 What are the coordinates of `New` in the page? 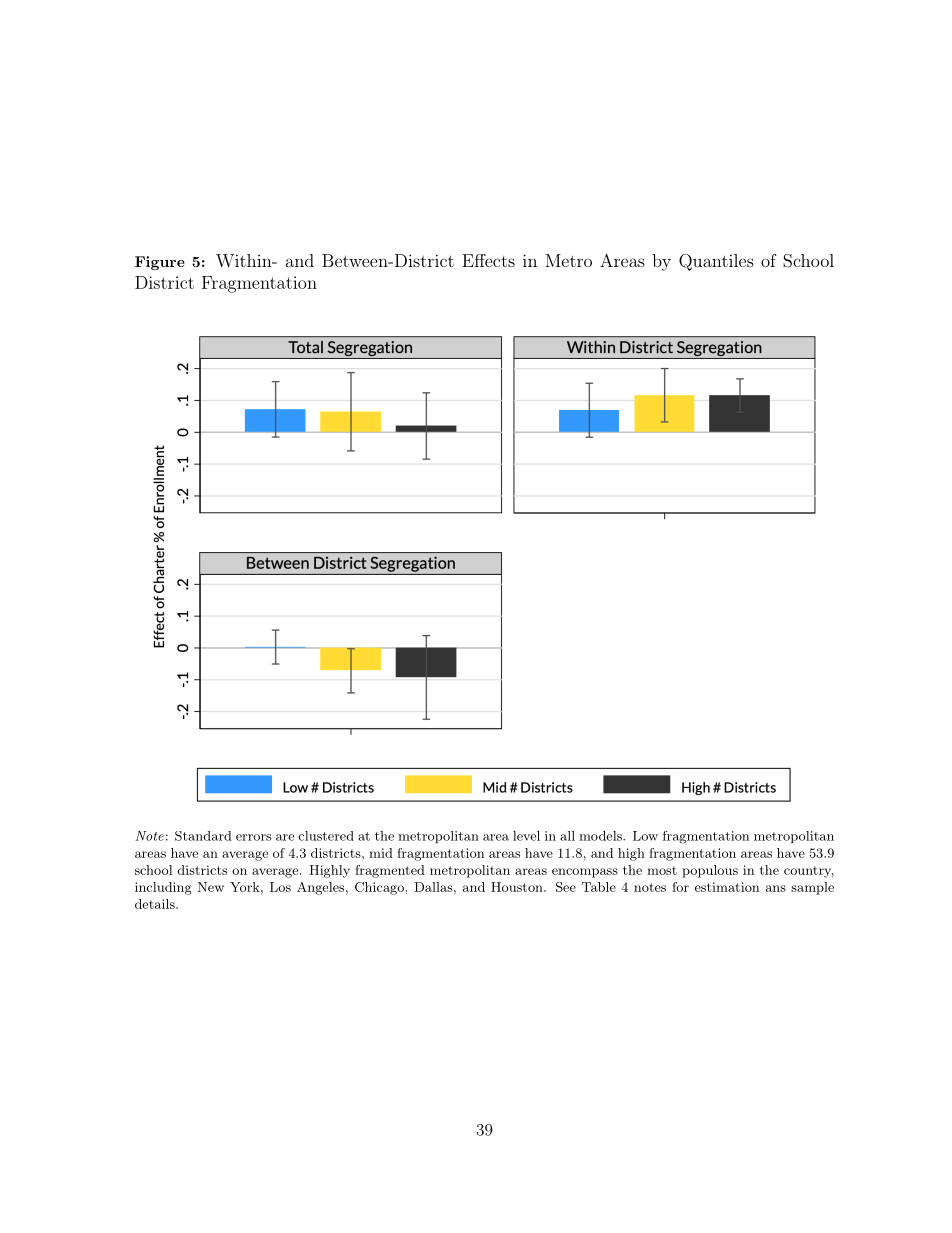 It's located at (210, 887).
